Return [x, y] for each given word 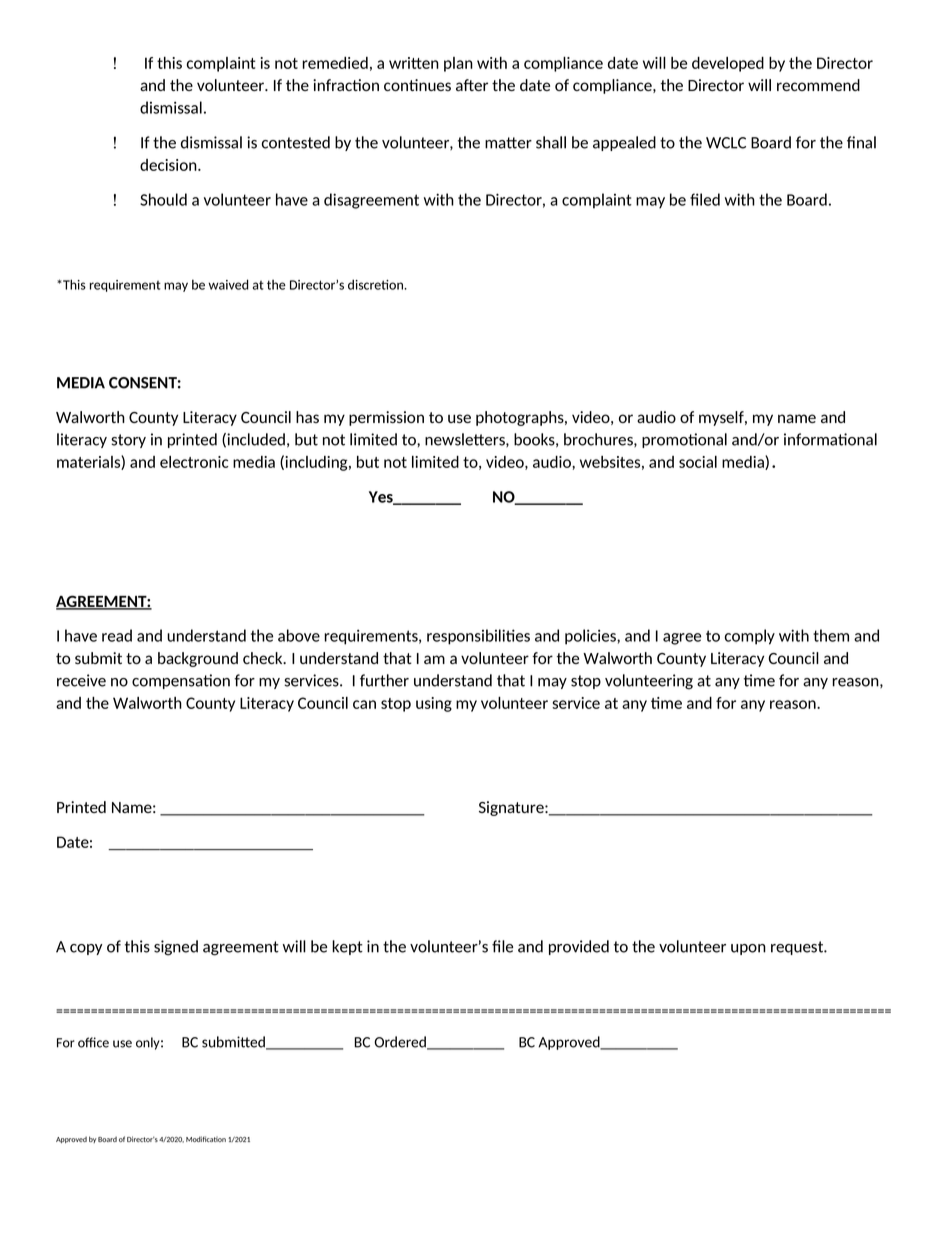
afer [472, 85]
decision [169, 165]
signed [176, 948]
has [307, 417]
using [434, 704]
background [198, 659]
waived [228, 284]
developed [728, 64]
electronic [194, 462]
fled [705, 199]
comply [750, 637]
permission [386, 418]
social [698, 462]
